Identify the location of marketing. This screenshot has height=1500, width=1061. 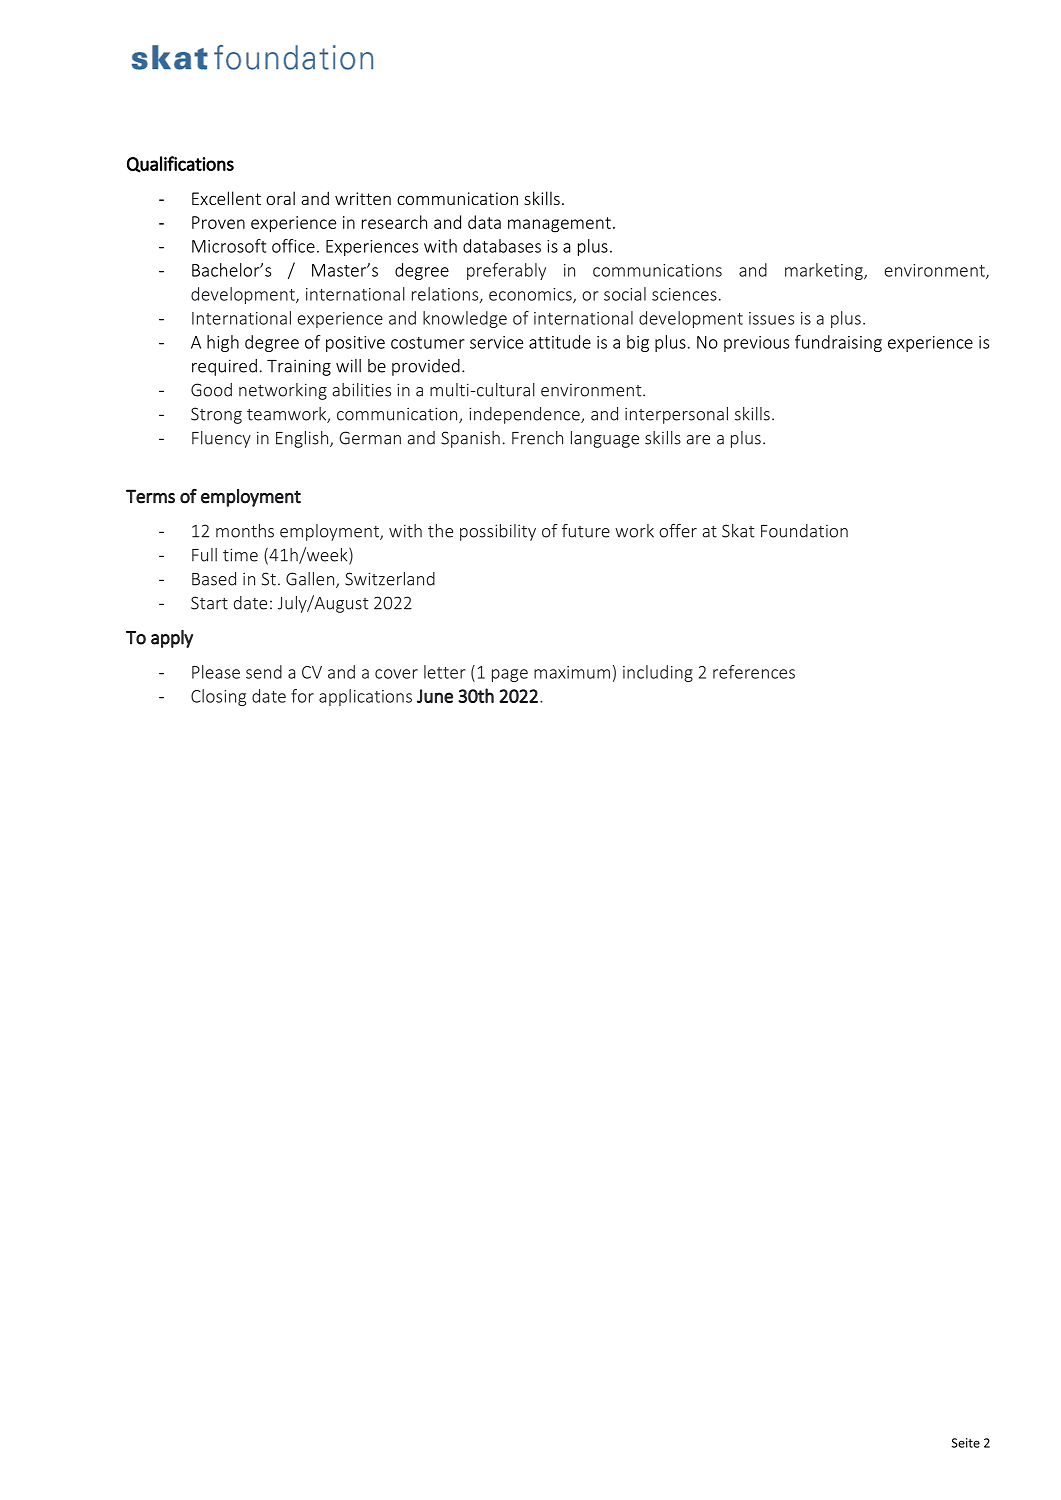
(825, 271).
